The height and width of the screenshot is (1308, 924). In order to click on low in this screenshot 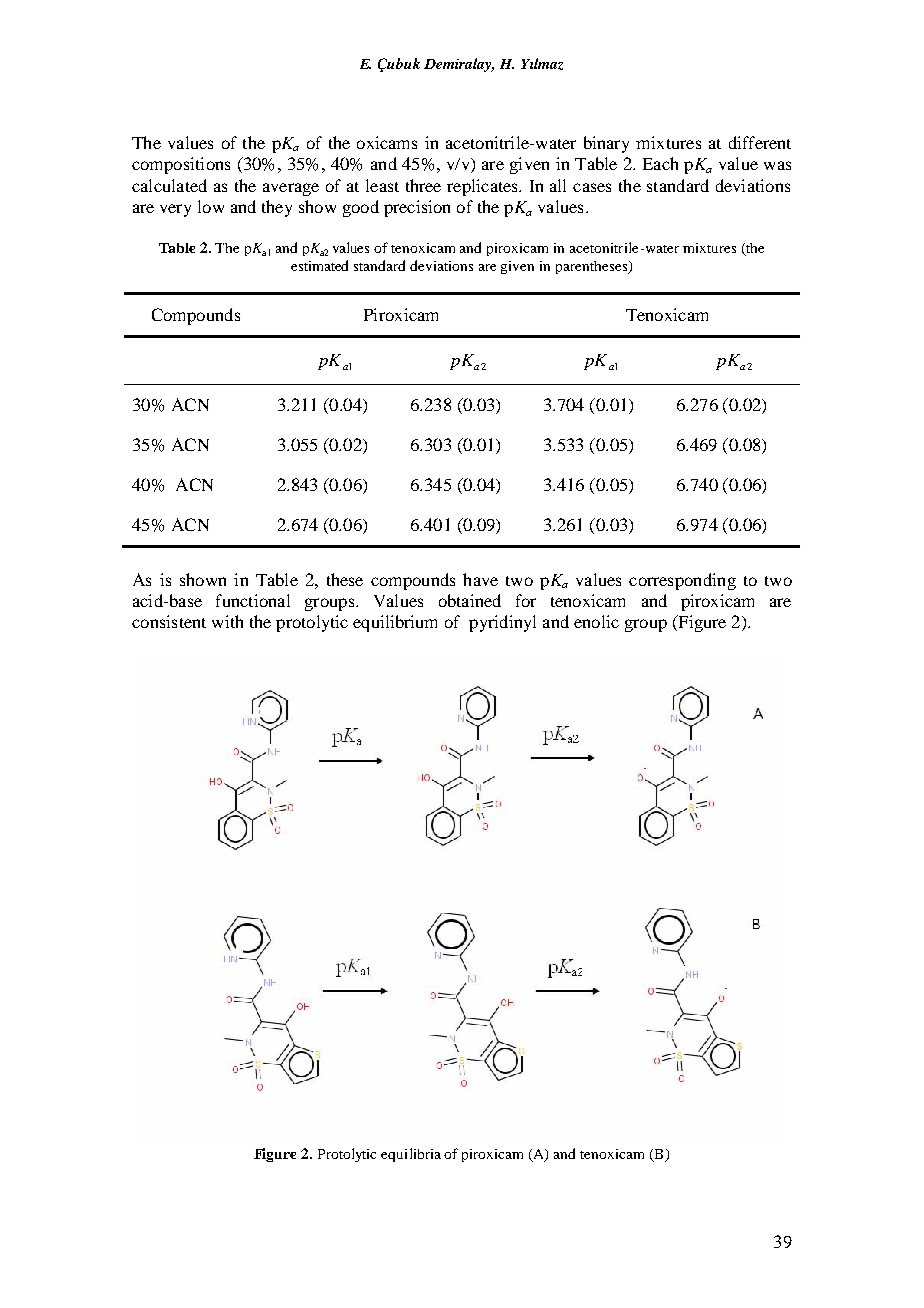, I will do `click(211, 206)`.
